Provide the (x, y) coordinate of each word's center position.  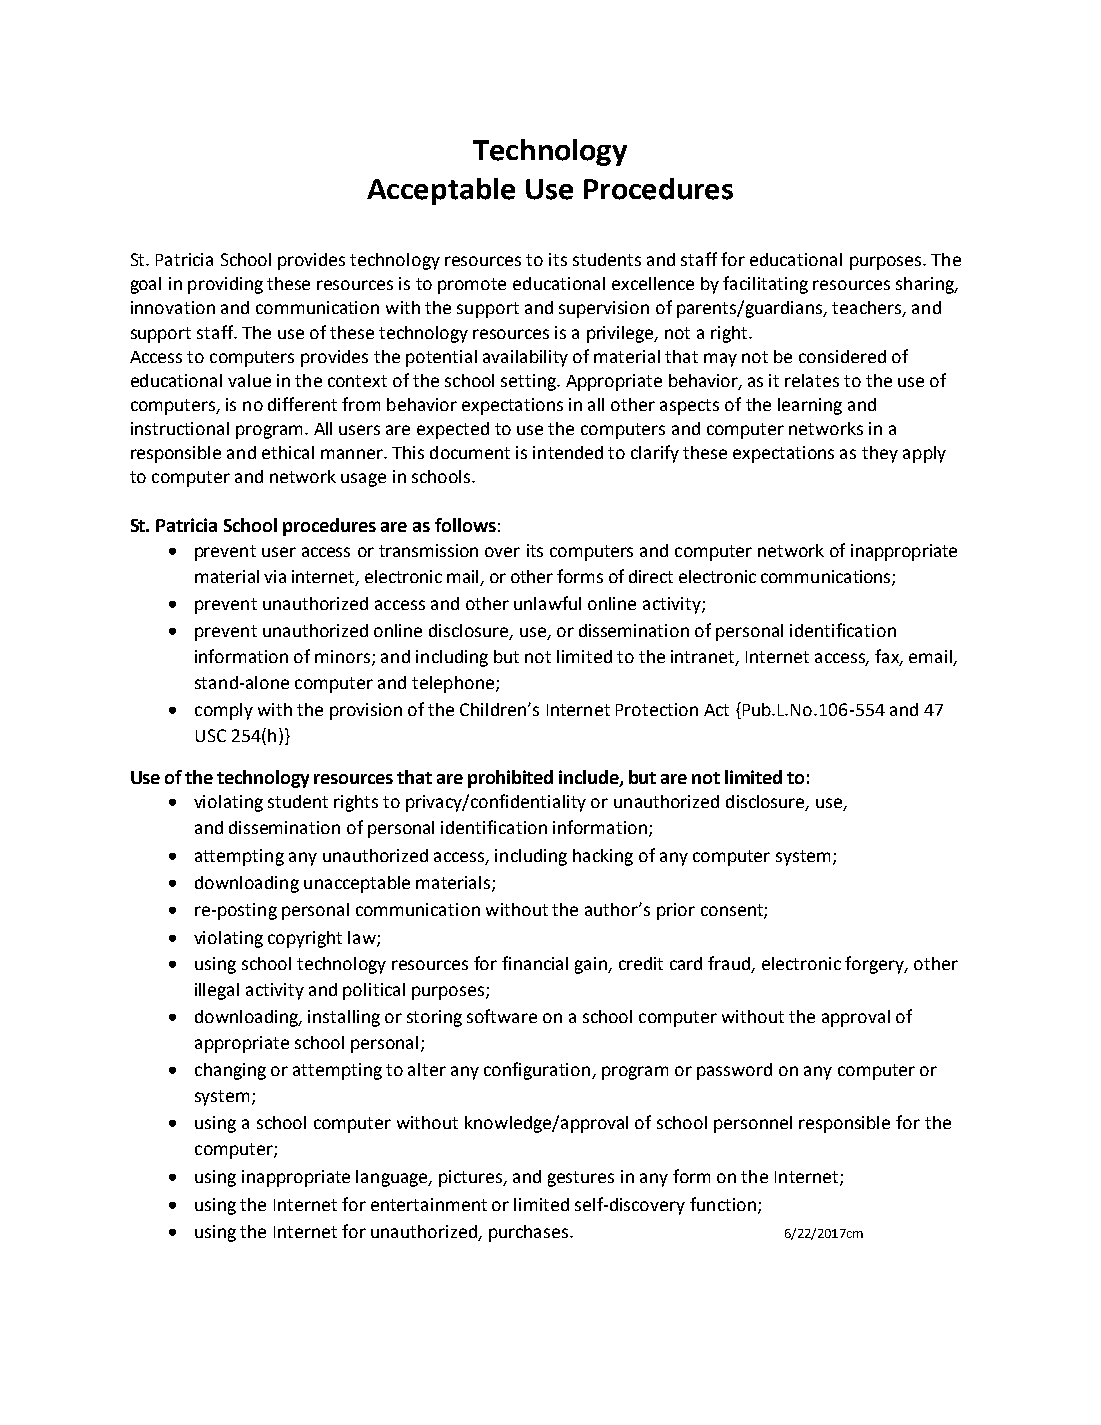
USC (211, 735)
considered (842, 356)
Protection (657, 709)
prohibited (510, 779)
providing (225, 285)
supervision (604, 309)
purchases (528, 1233)
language (393, 1178)
